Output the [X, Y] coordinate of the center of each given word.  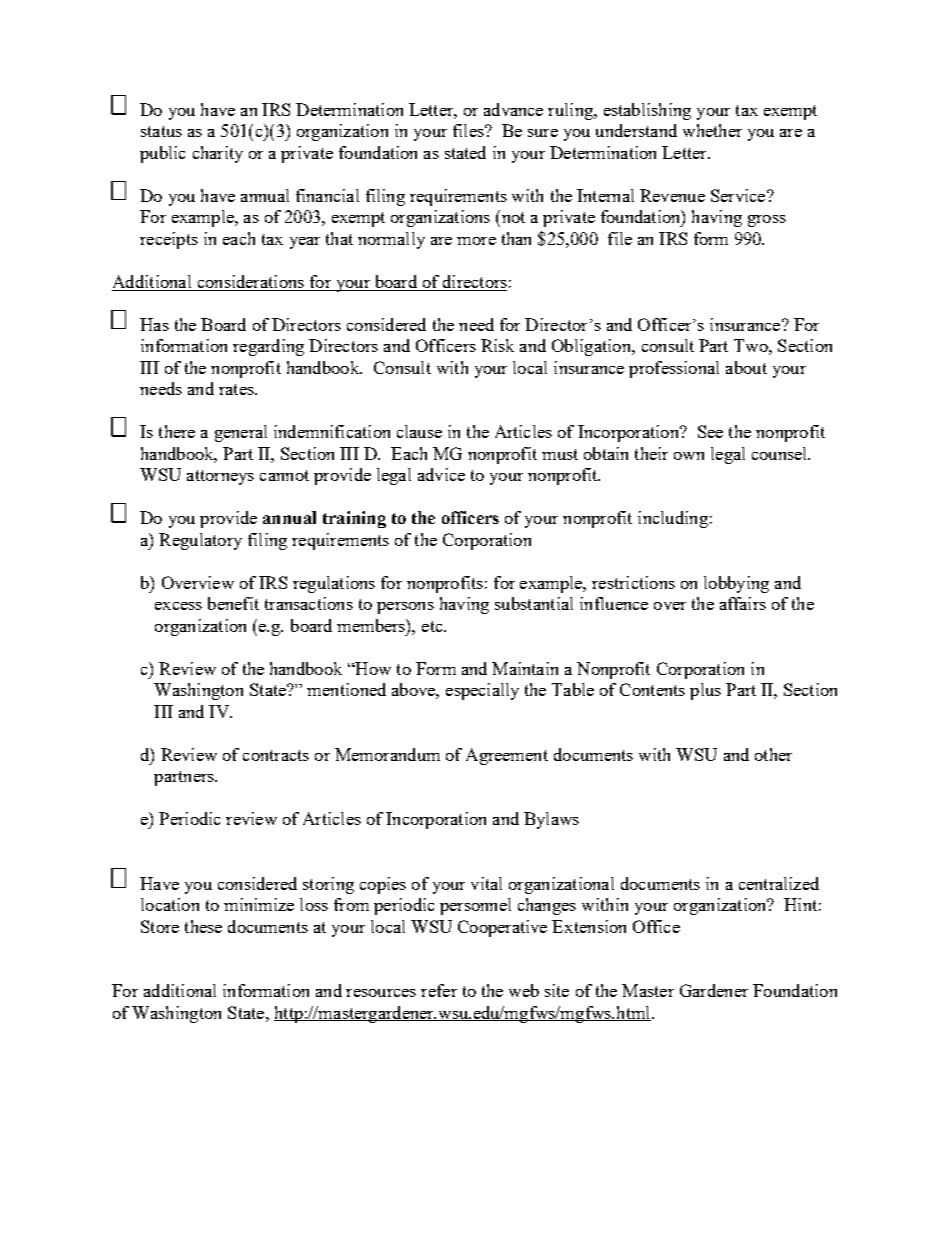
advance [513, 109]
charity [218, 154]
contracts [276, 755]
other [773, 754]
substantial [534, 603]
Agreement [507, 756]
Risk [497, 345]
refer [439, 990]
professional [674, 369]
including [673, 519]
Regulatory [200, 541]
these [203, 926]
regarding [268, 347]
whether [712, 130]
